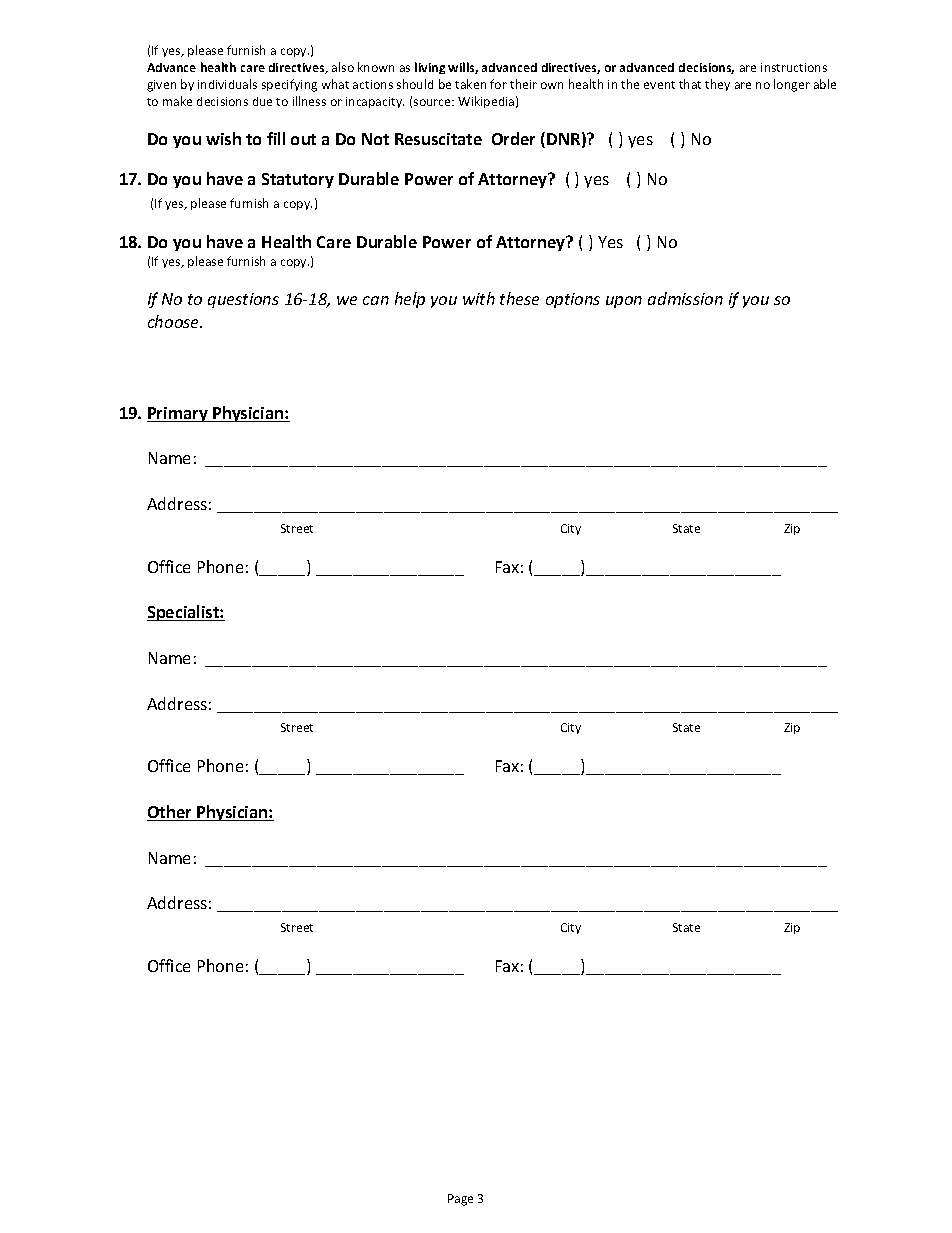 Image resolution: width=952 pixels, height=1233 pixels. I want to click on help, so click(410, 300).
